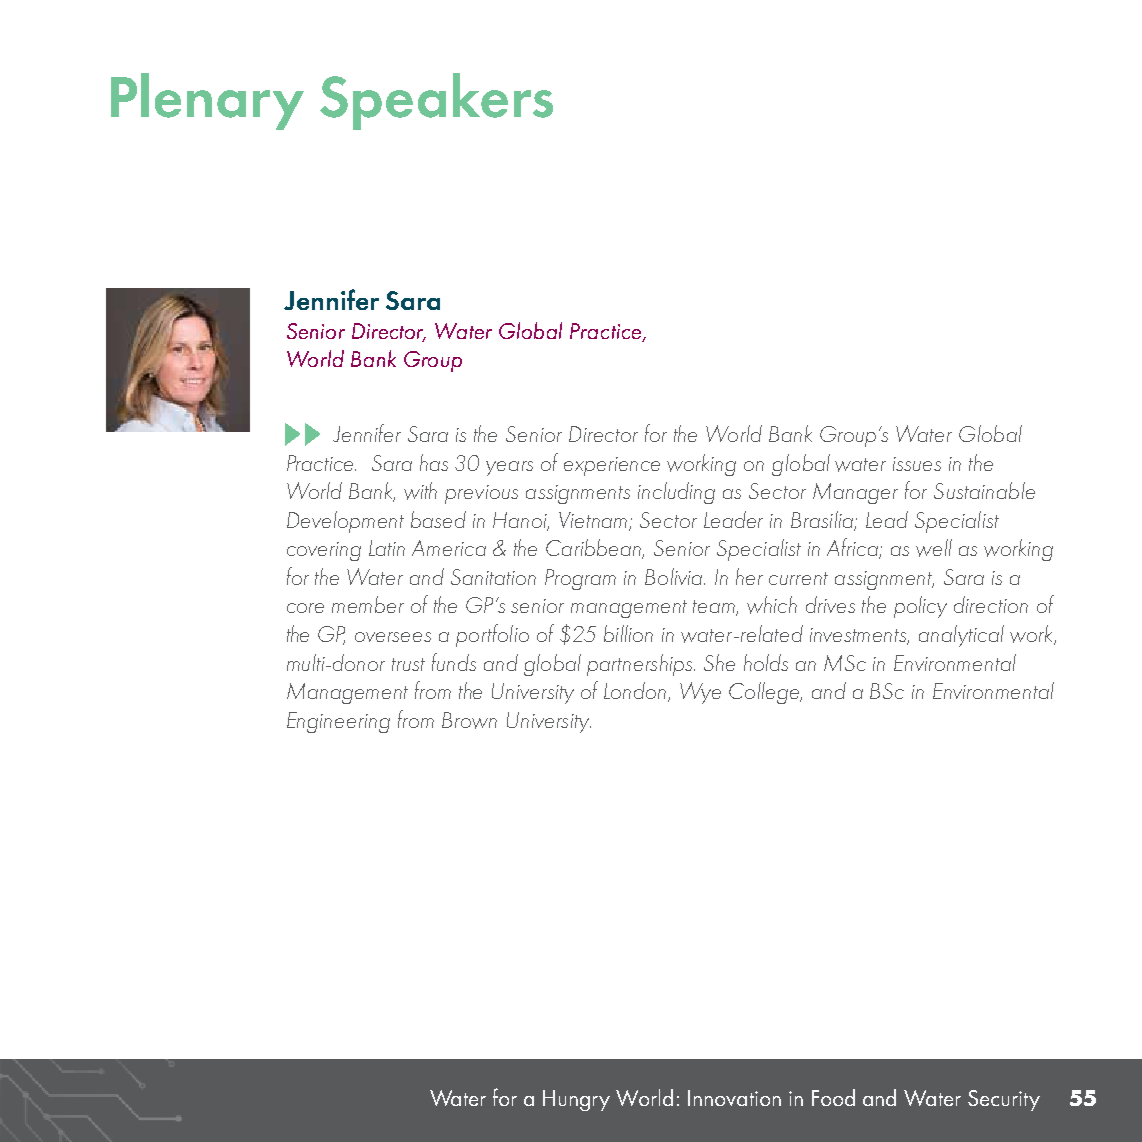 The height and width of the screenshot is (1142, 1142). I want to click on issues, so click(917, 464).
